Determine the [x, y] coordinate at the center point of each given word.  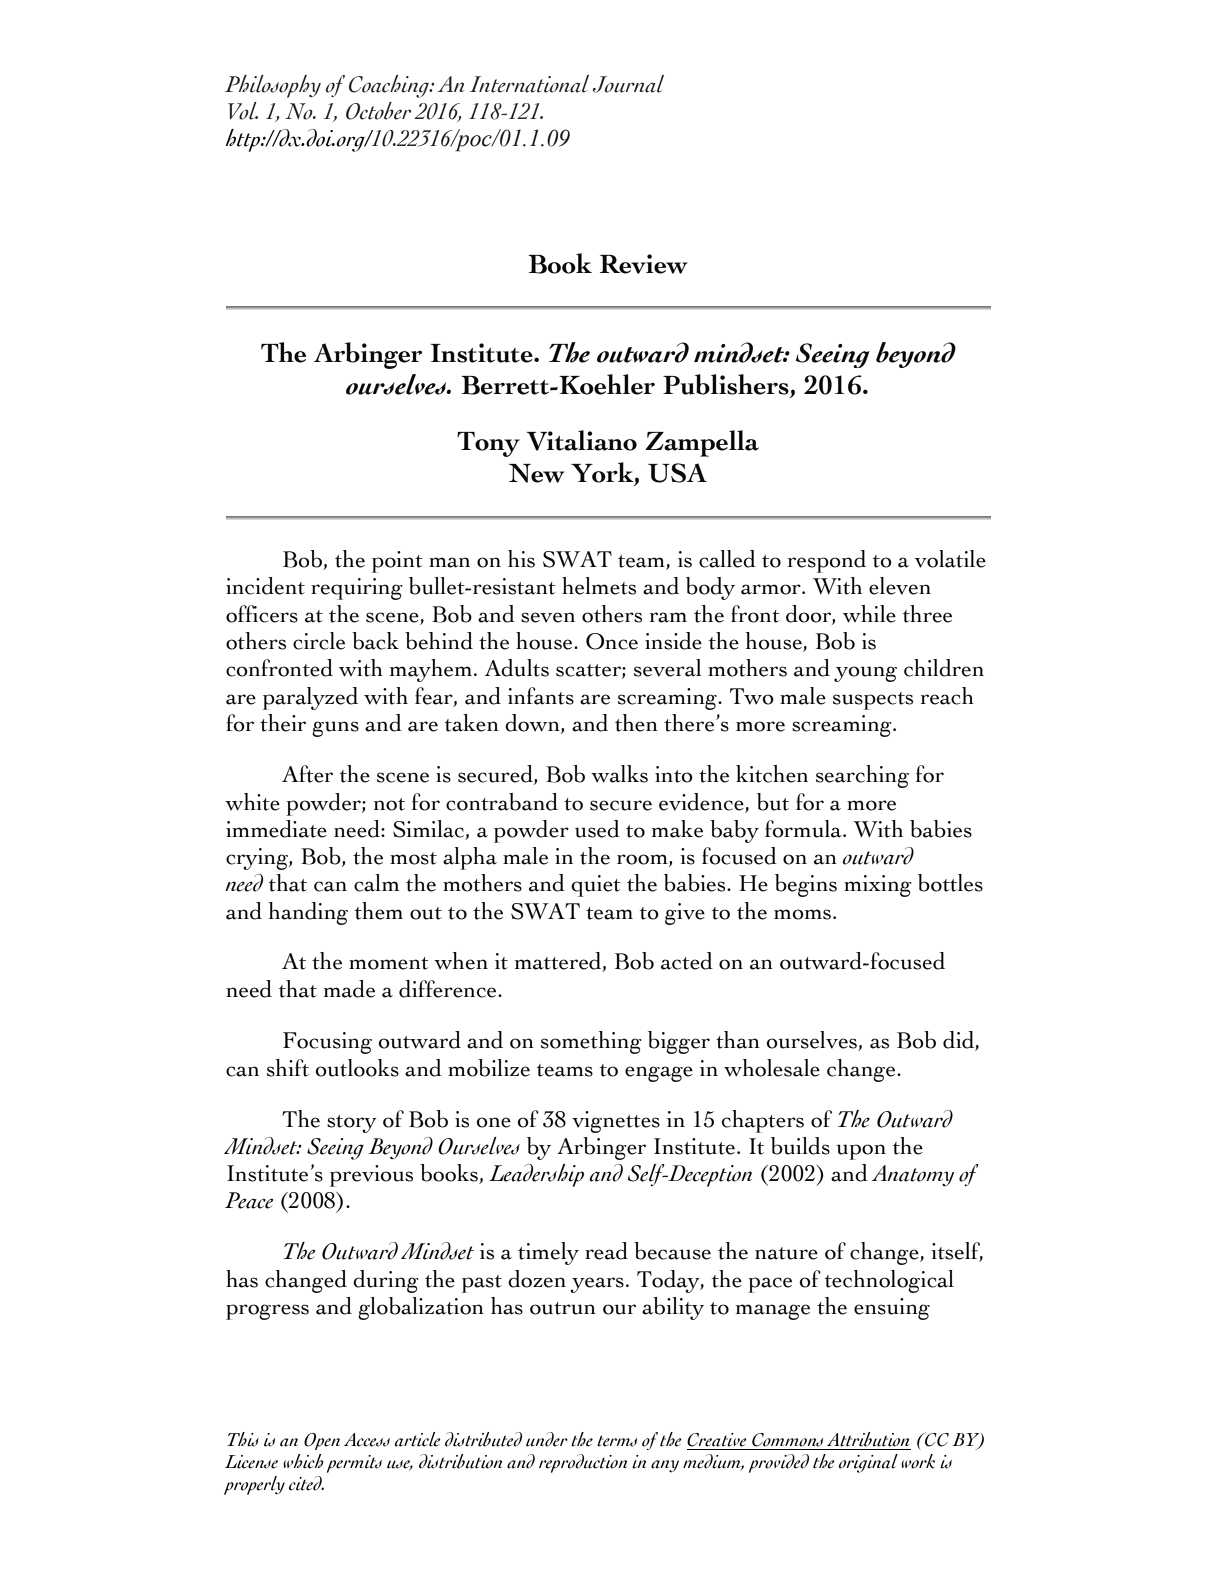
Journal [628, 84]
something [591, 1042]
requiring [357, 589]
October [378, 111]
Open [322, 1441]
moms [802, 914]
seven [548, 617]
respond [827, 561]
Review [644, 264]
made [349, 989]
